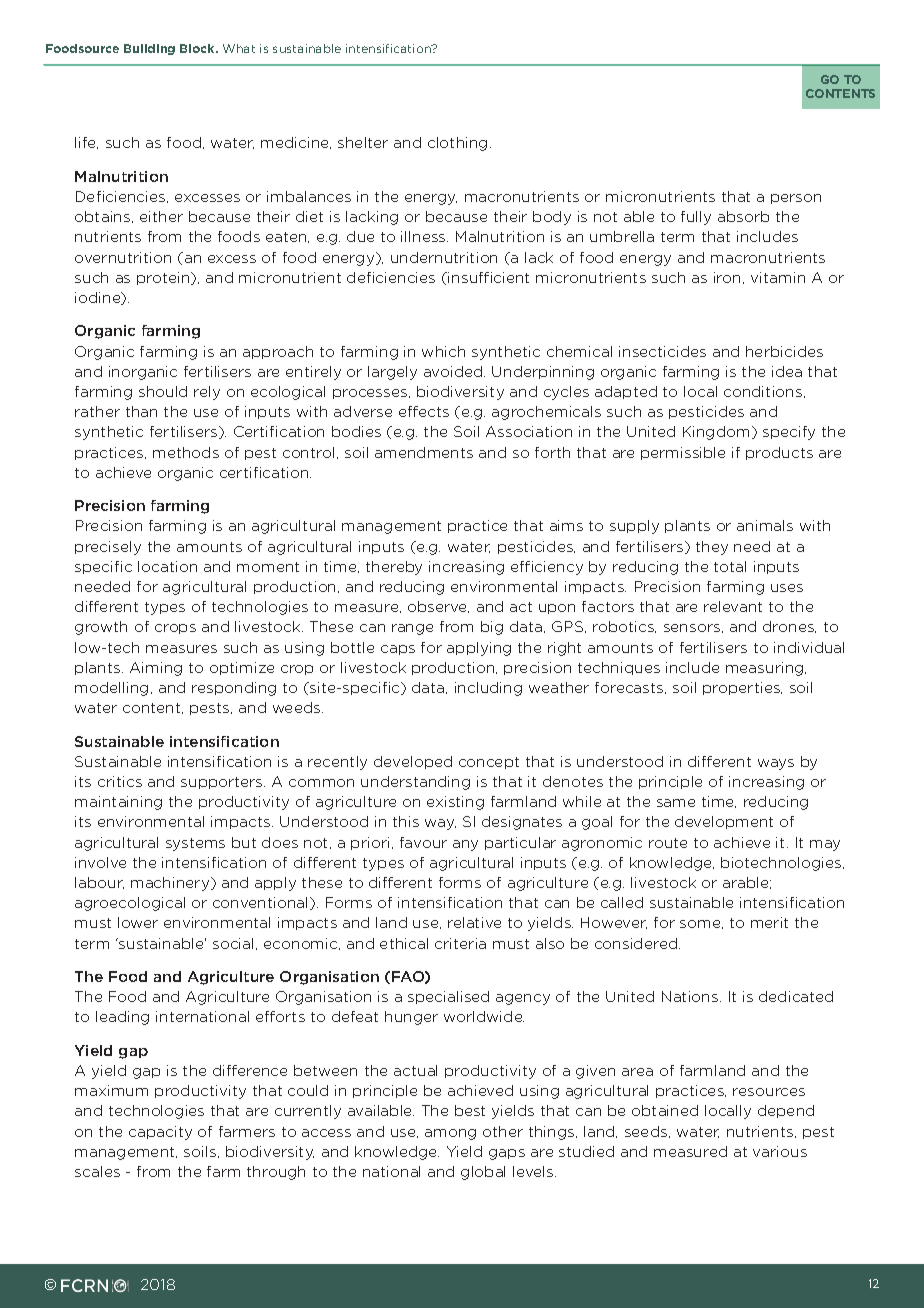  What do you see at coordinates (167, 566) in the page?
I see `location` at bounding box center [167, 566].
